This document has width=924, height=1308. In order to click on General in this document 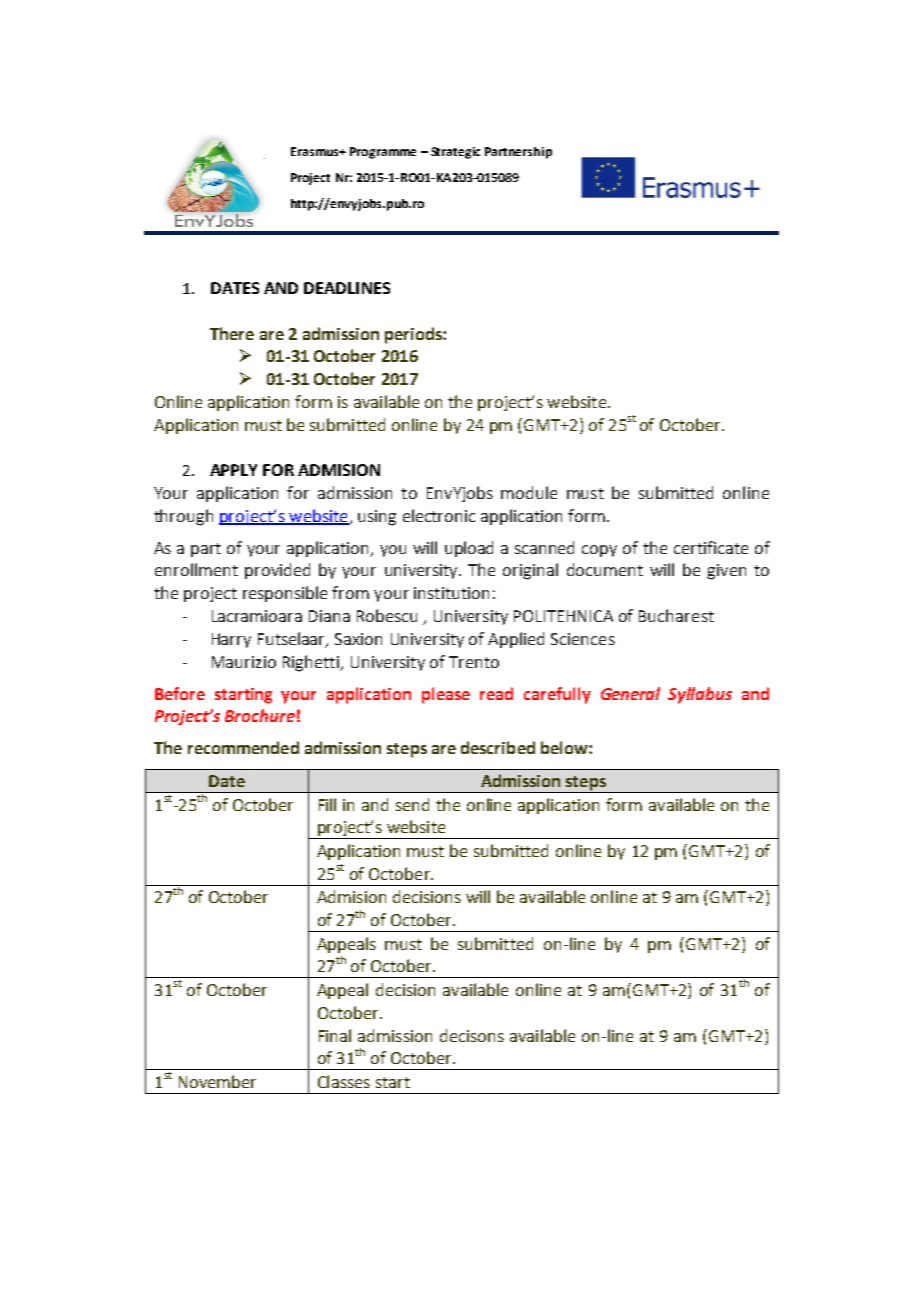, I will do `click(630, 693)`.
